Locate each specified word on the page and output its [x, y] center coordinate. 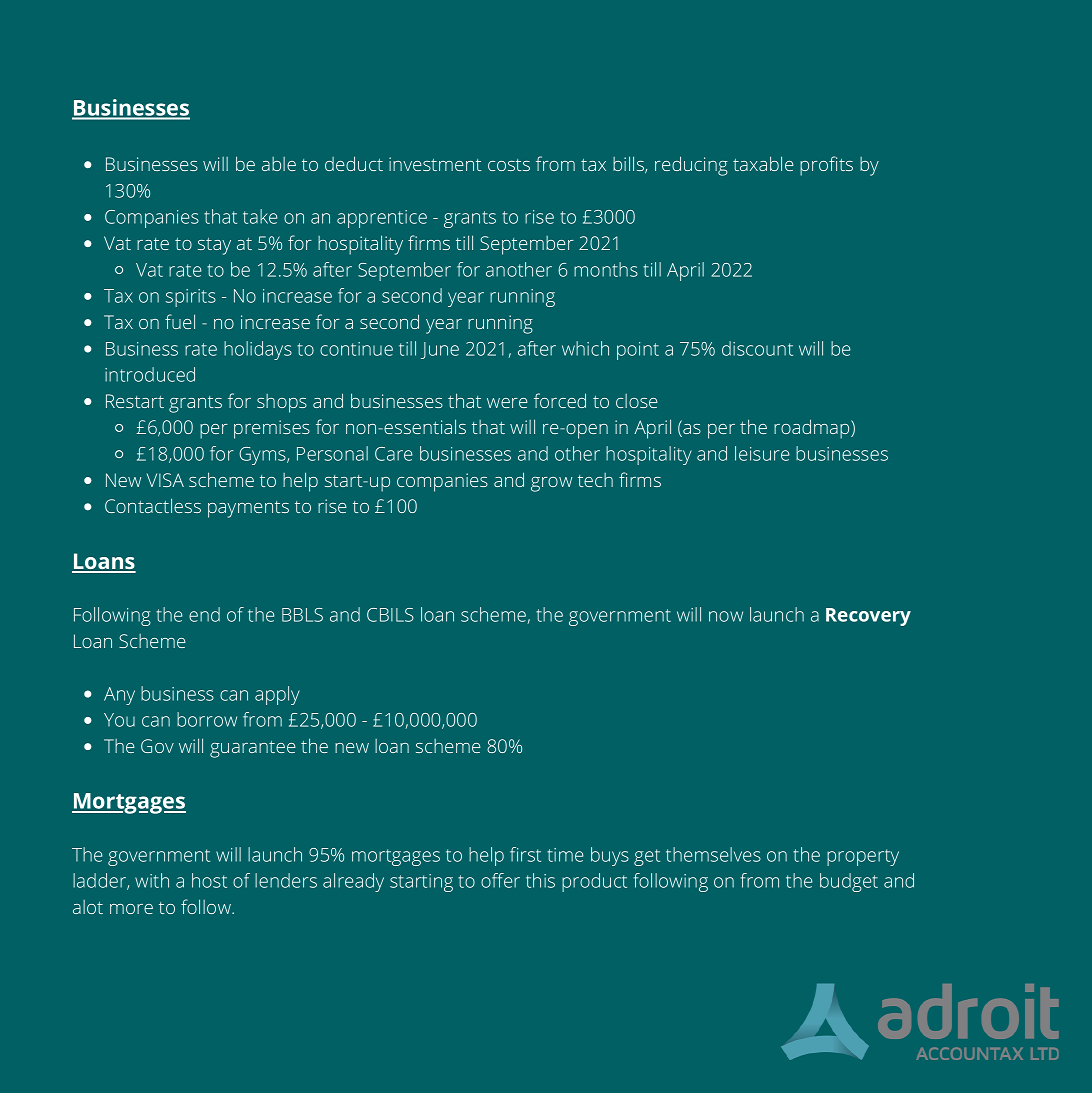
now [726, 616]
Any [119, 696]
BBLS [302, 615]
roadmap [813, 429]
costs [509, 165]
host [209, 880]
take [260, 216]
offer [500, 880]
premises [272, 429]
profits [826, 166]
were [507, 403]
